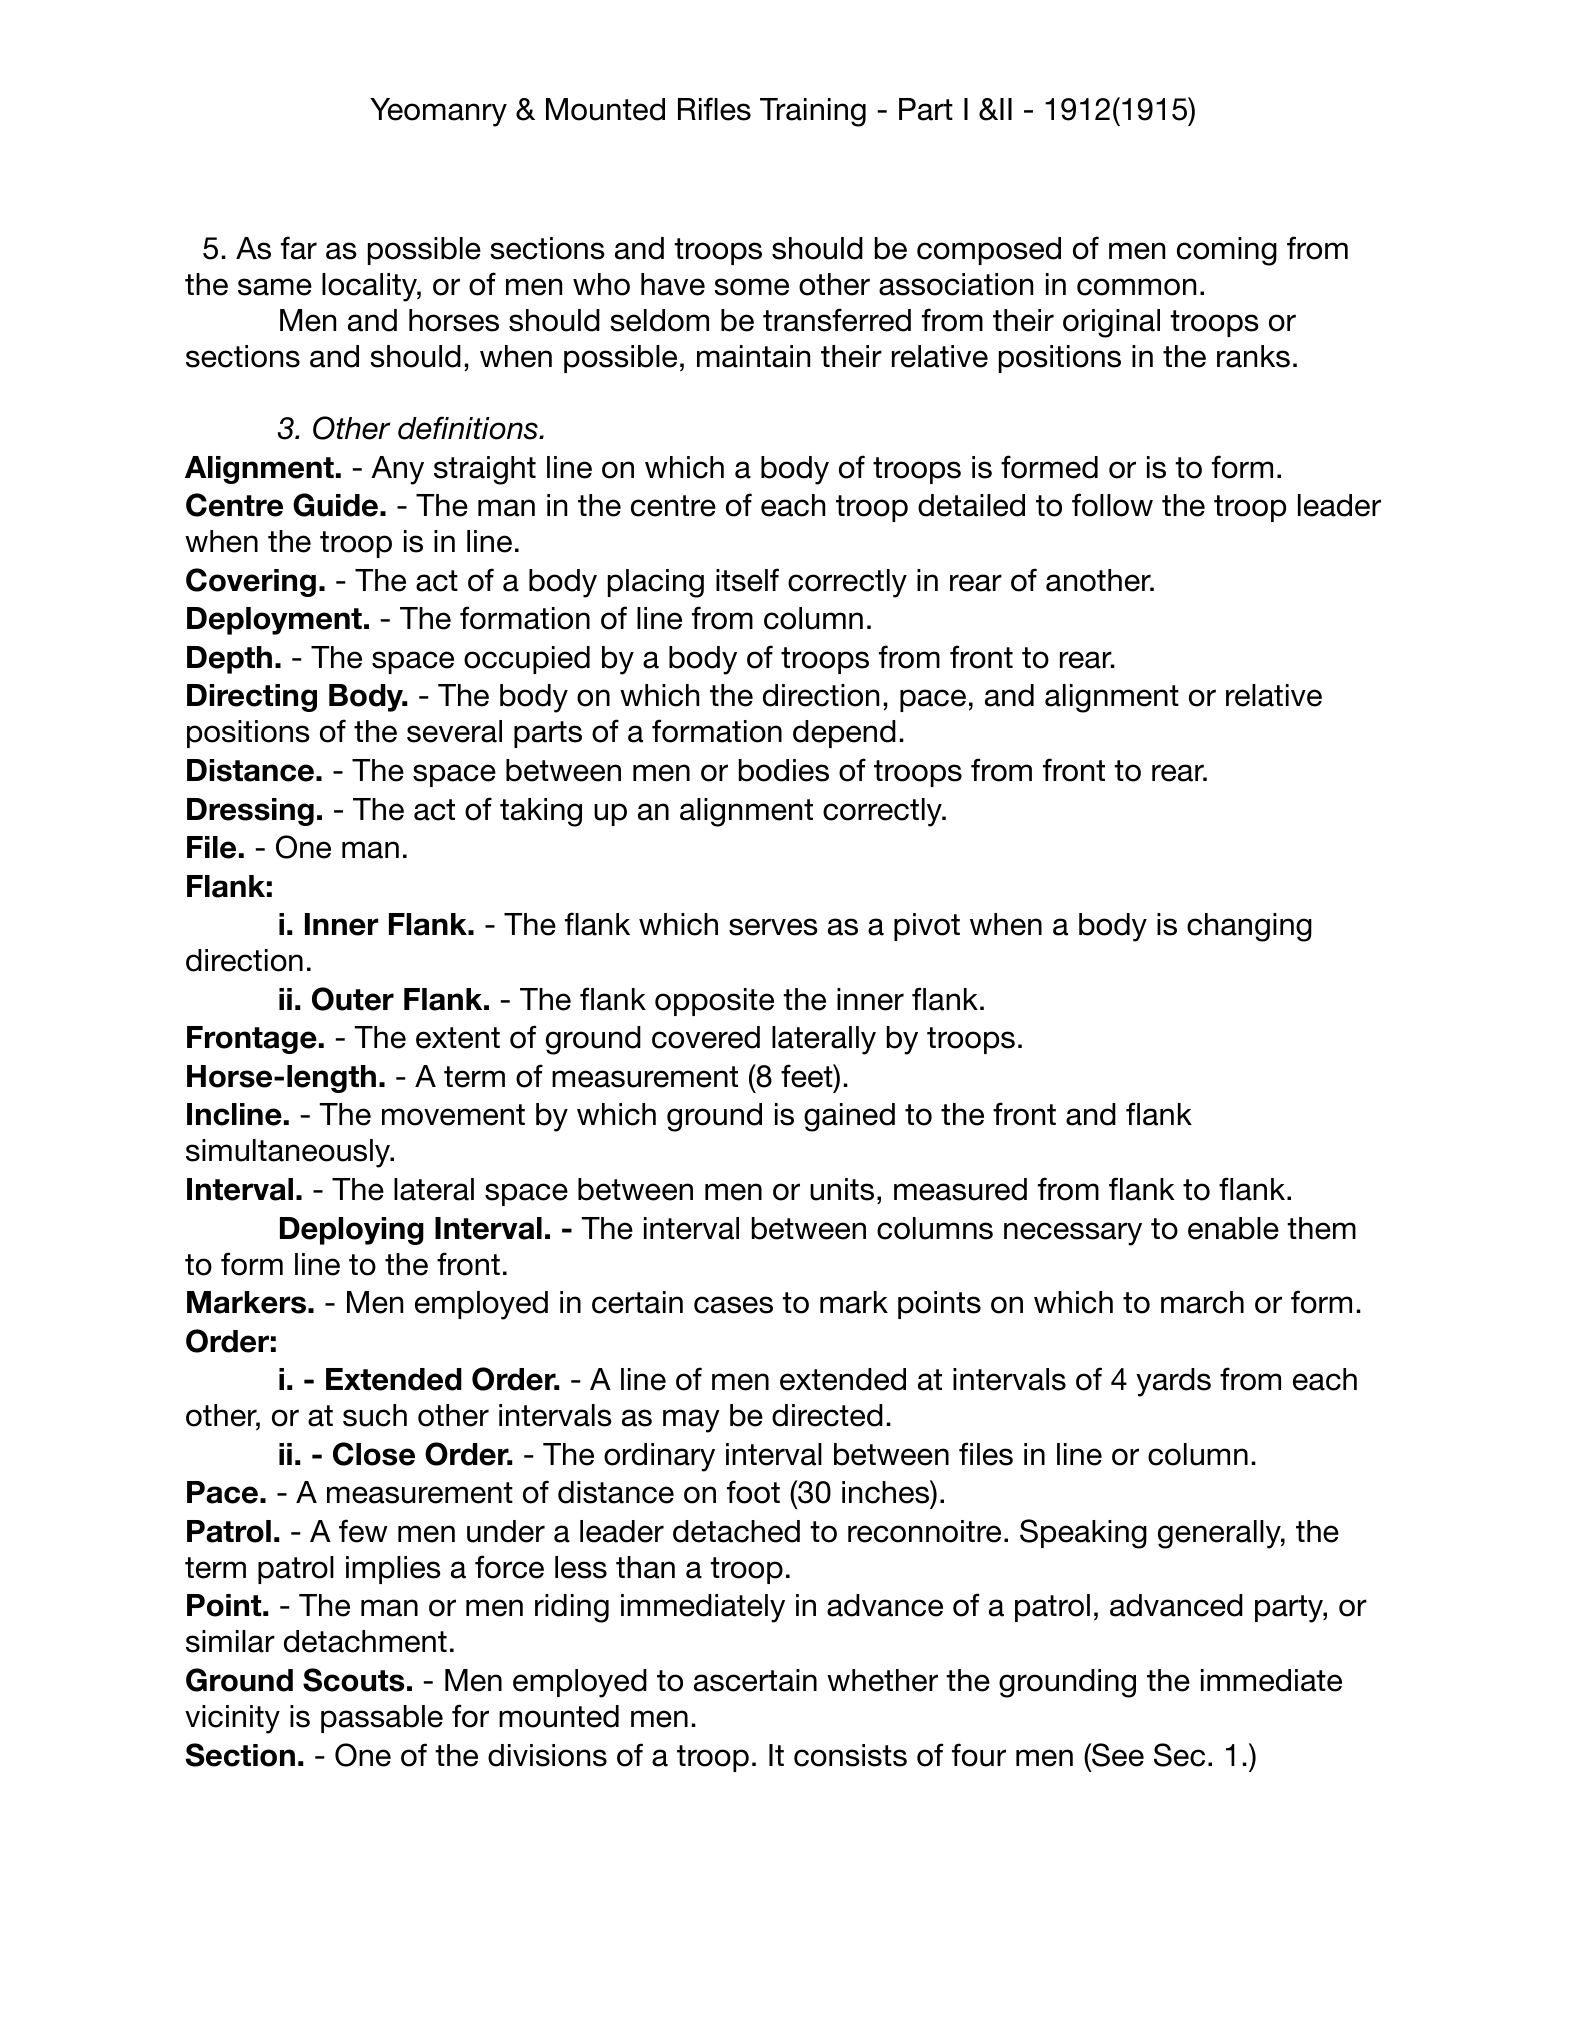 The height and width of the screenshot is (2036, 1574). What do you see at coordinates (353, 999) in the screenshot?
I see `Outer` at bounding box center [353, 999].
